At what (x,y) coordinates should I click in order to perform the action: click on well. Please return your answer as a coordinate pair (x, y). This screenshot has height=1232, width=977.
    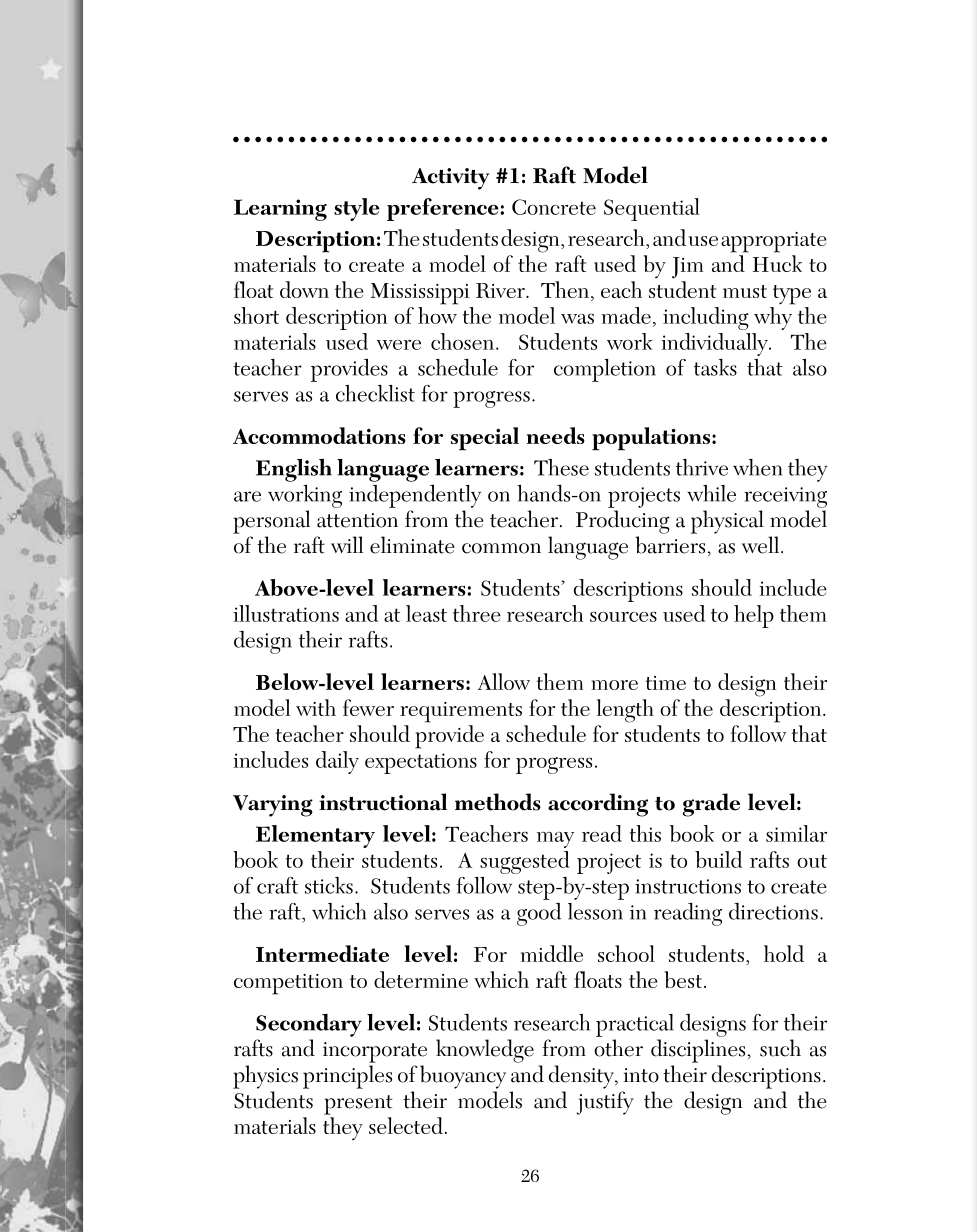
    Looking at the image, I should click on (762, 545).
